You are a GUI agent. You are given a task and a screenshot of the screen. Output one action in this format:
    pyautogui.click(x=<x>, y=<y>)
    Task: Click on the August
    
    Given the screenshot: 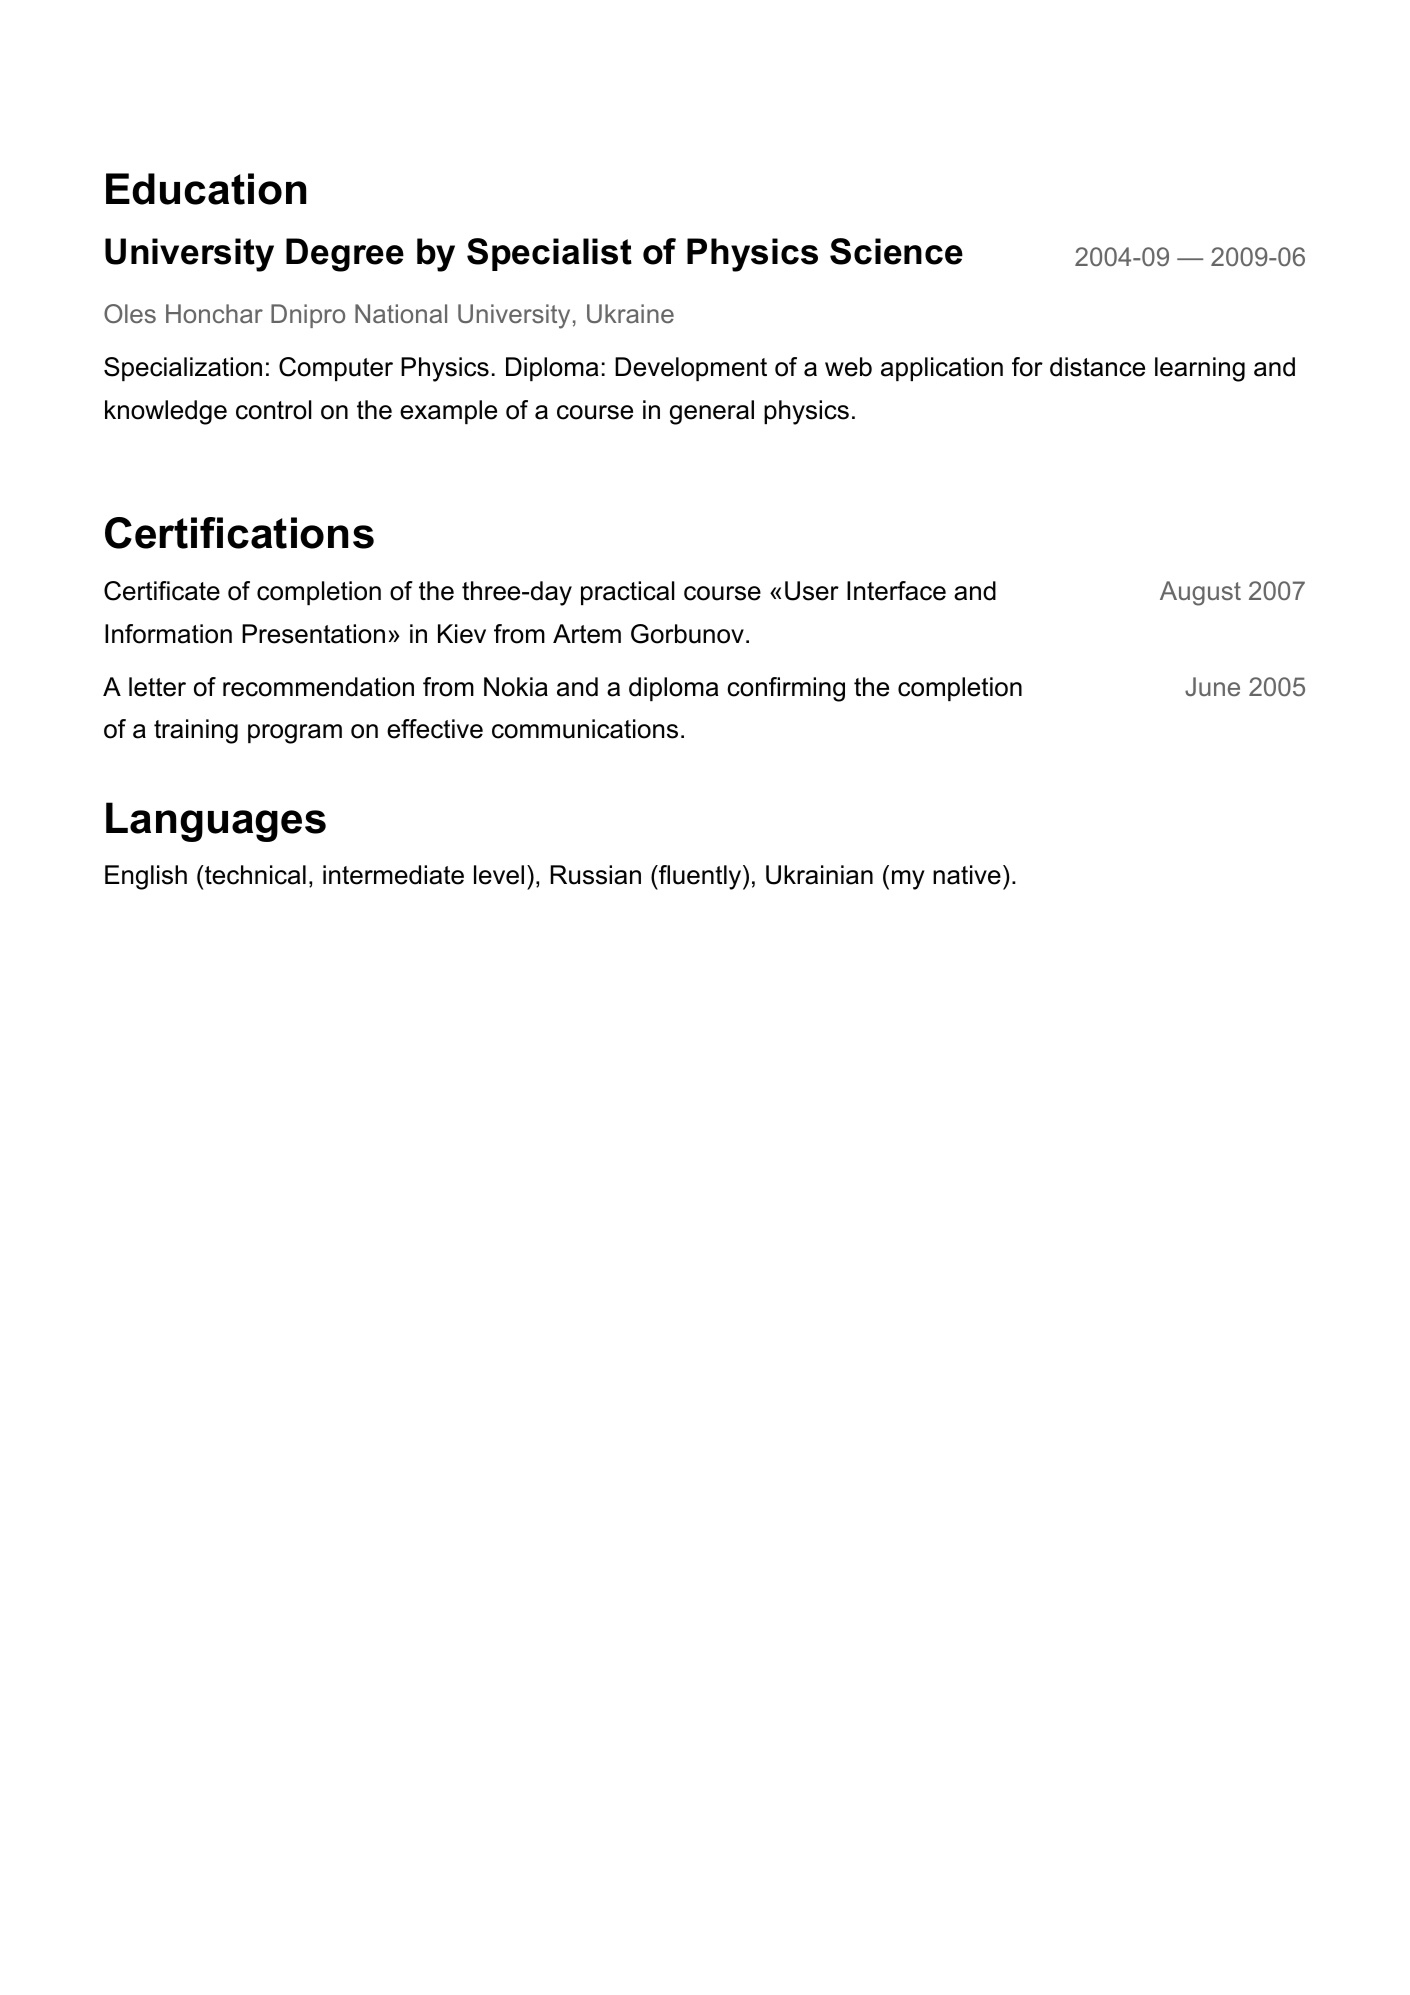 What is the action you would take?
    pyautogui.click(x=1200, y=593)
